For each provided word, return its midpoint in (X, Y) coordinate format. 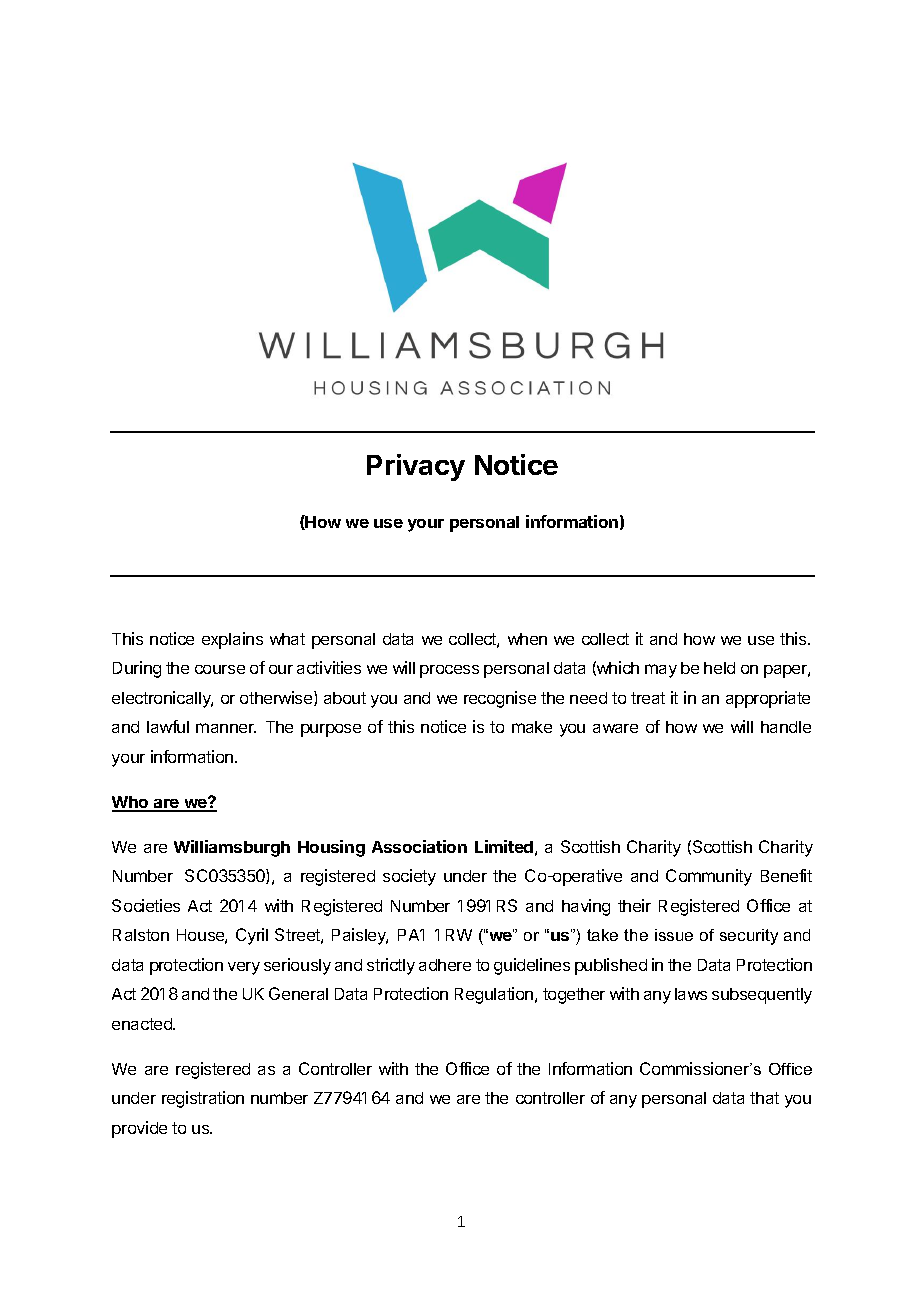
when (527, 639)
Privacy (416, 467)
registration (203, 1099)
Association (419, 846)
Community (709, 877)
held (719, 668)
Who (131, 803)
